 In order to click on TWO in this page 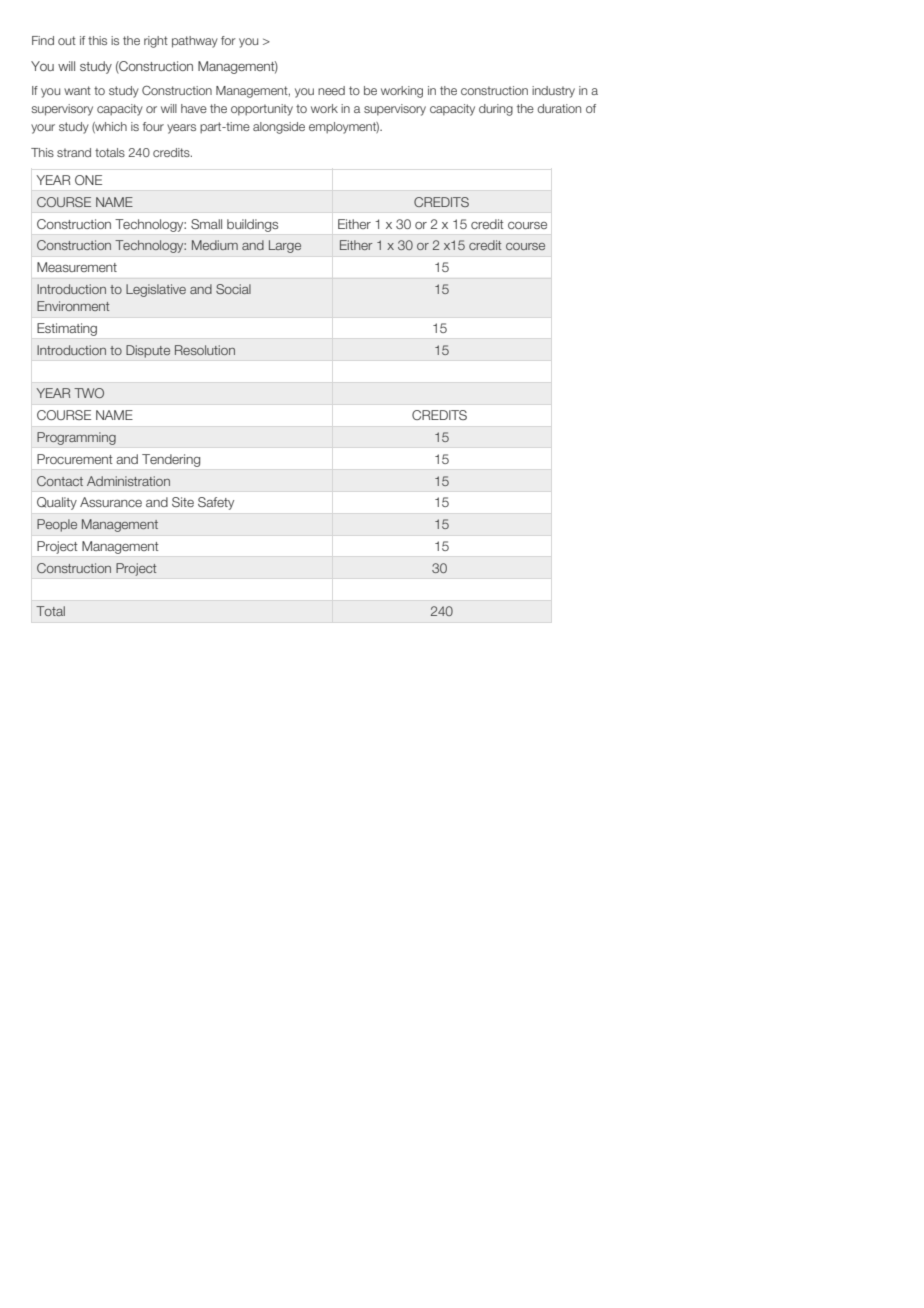, I will do `click(89, 393)`.
